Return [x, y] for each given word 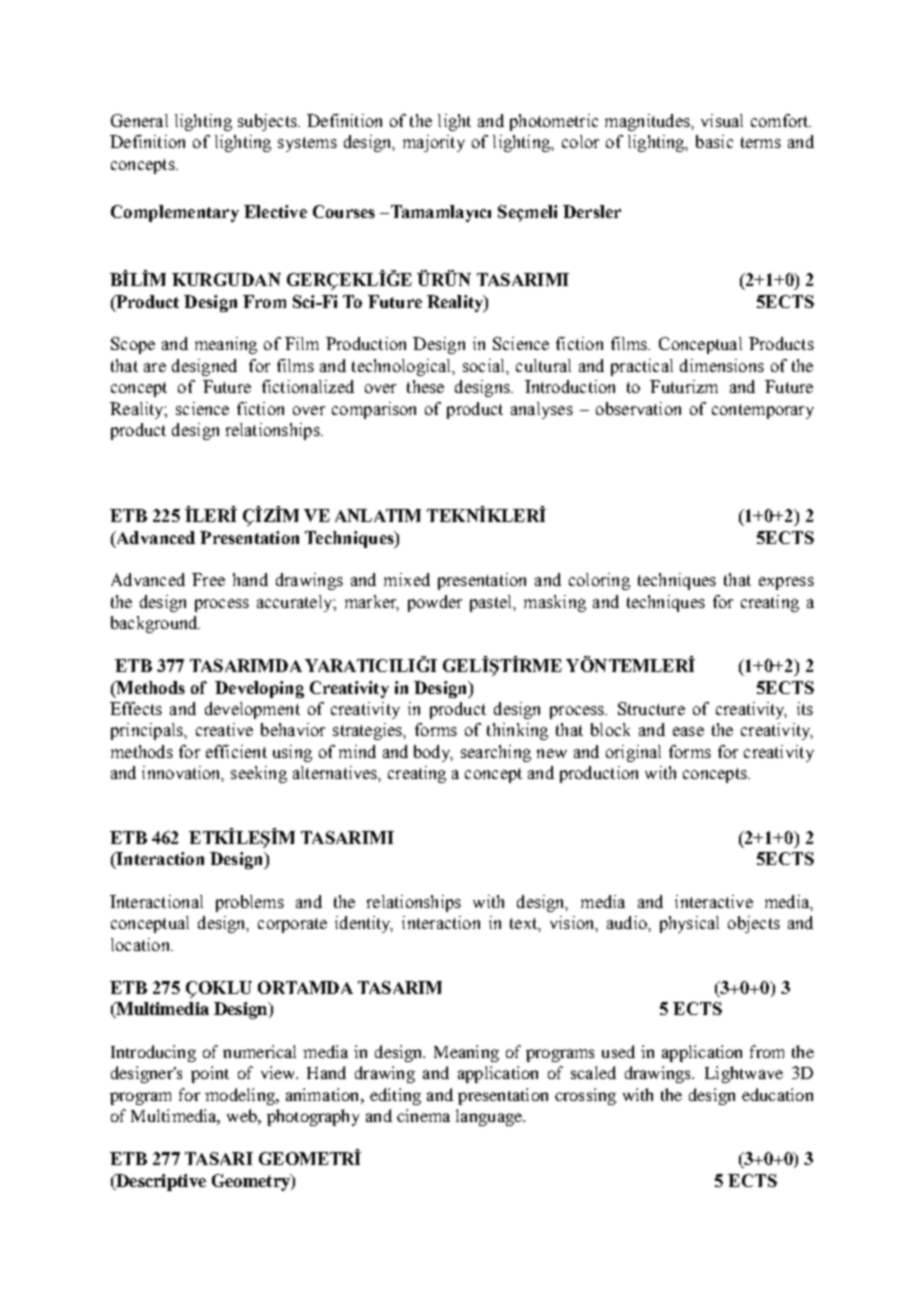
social [485, 365]
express [786, 583]
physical [689, 924]
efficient [236, 751]
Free [208, 579]
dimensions [722, 365]
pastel [492, 603]
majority [434, 143]
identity [364, 924]
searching [496, 753]
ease [688, 731]
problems [250, 903]
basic [714, 141]
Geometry [252, 1182]
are [155, 367]
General [139, 120]
